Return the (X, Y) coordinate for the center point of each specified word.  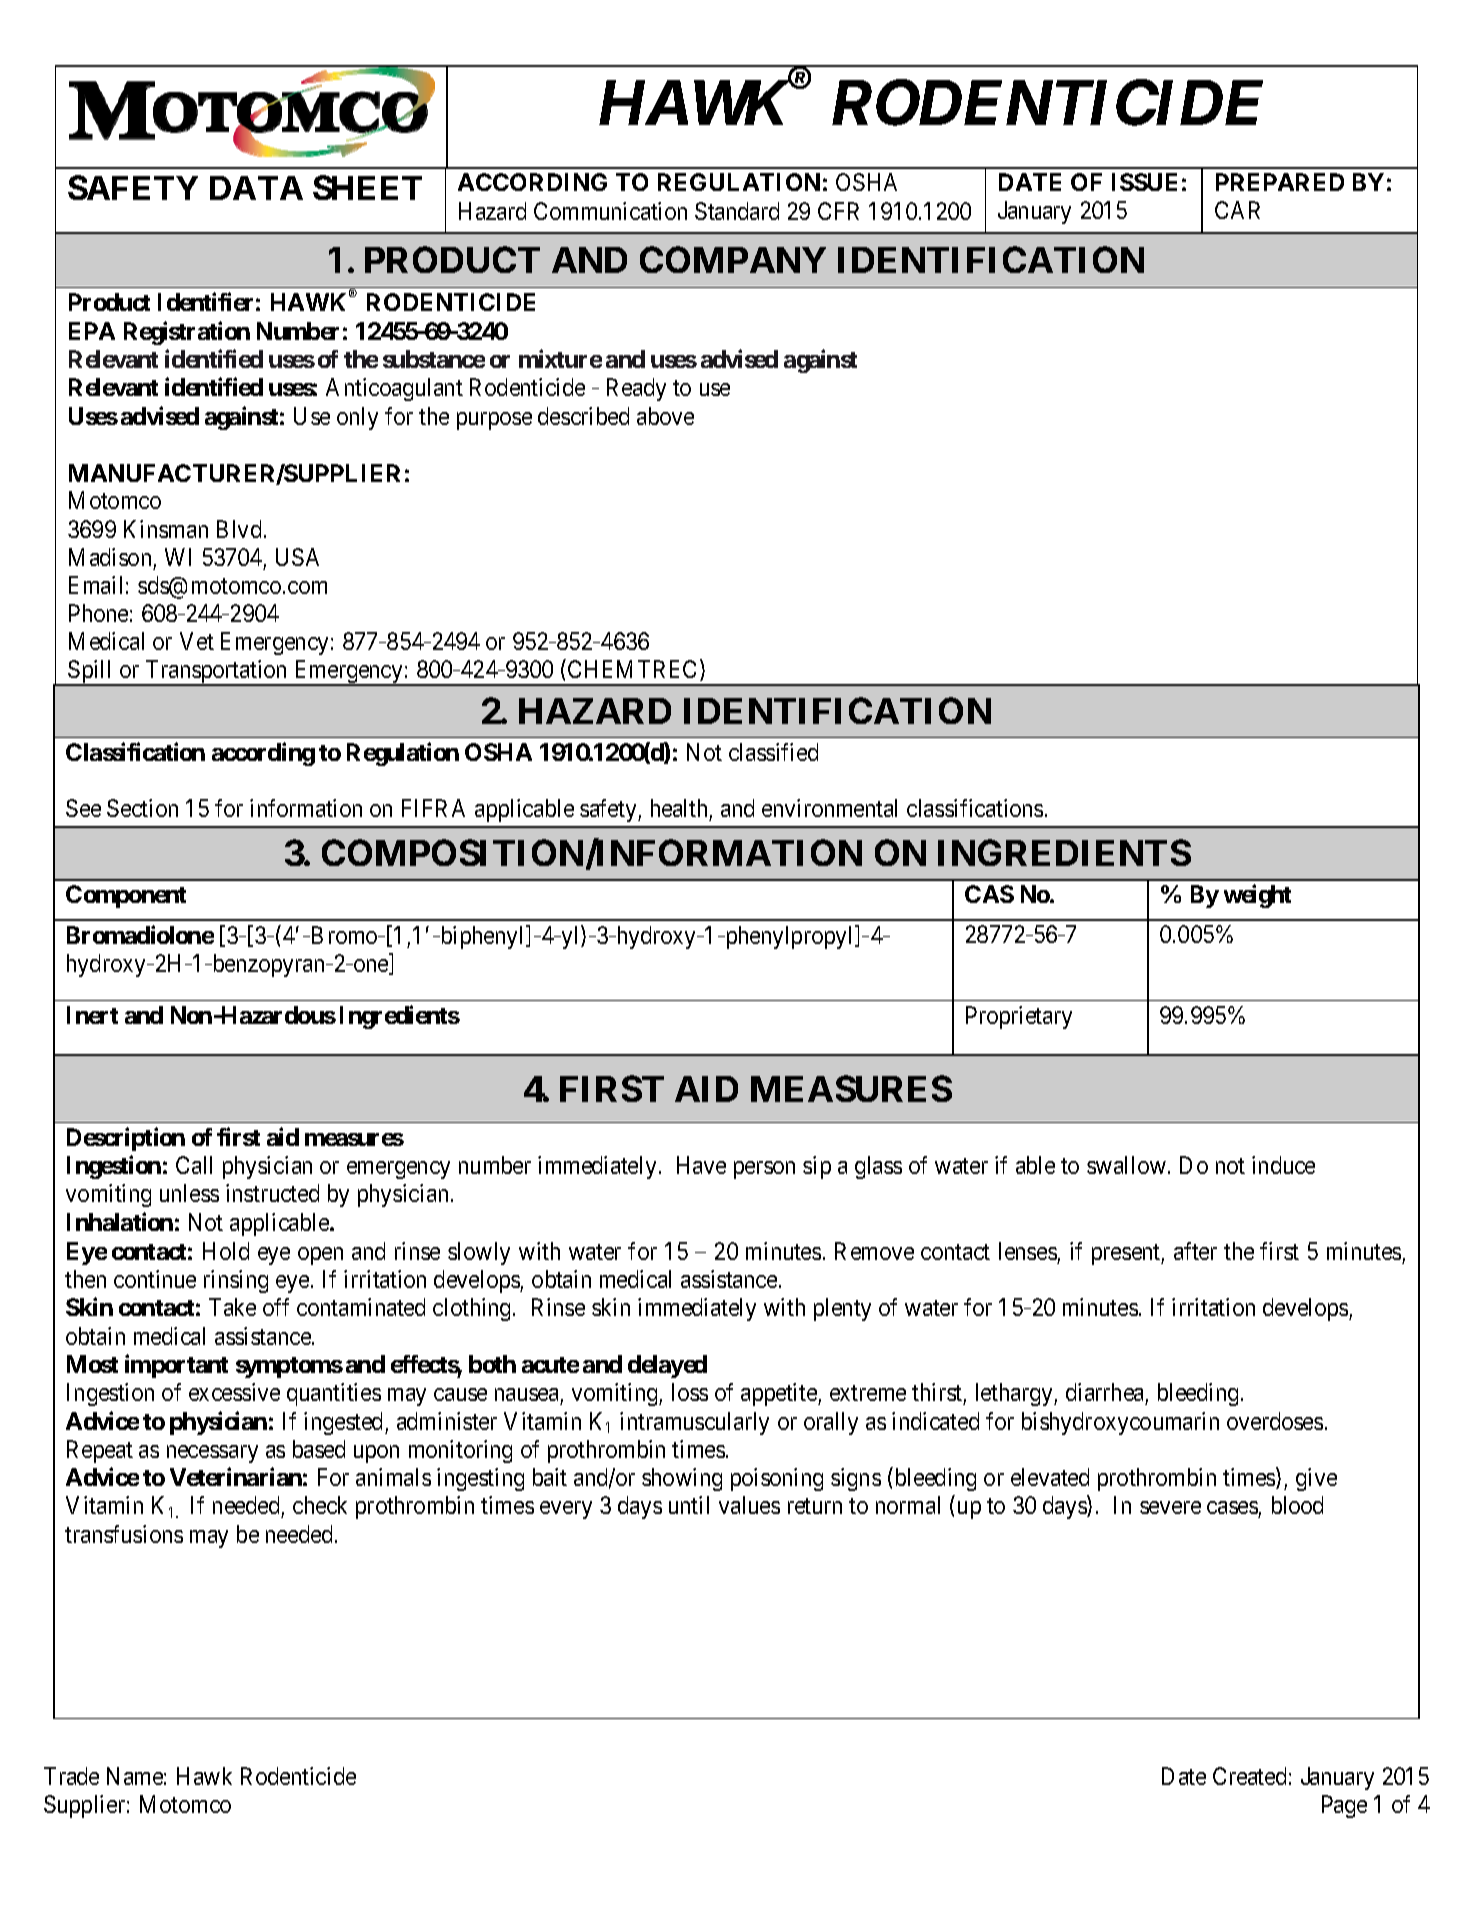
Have (701, 1165)
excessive (234, 1392)
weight (1257, 896)
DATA (256, 188)
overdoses (1275, 1421)
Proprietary (1019, 1017)
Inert (92, 1015)
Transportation (217, 673)
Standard (737, 211)
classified (773, 752)
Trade (71, 1776)
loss (690, 1392)
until (689, 1505)
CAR (1237, 210)
